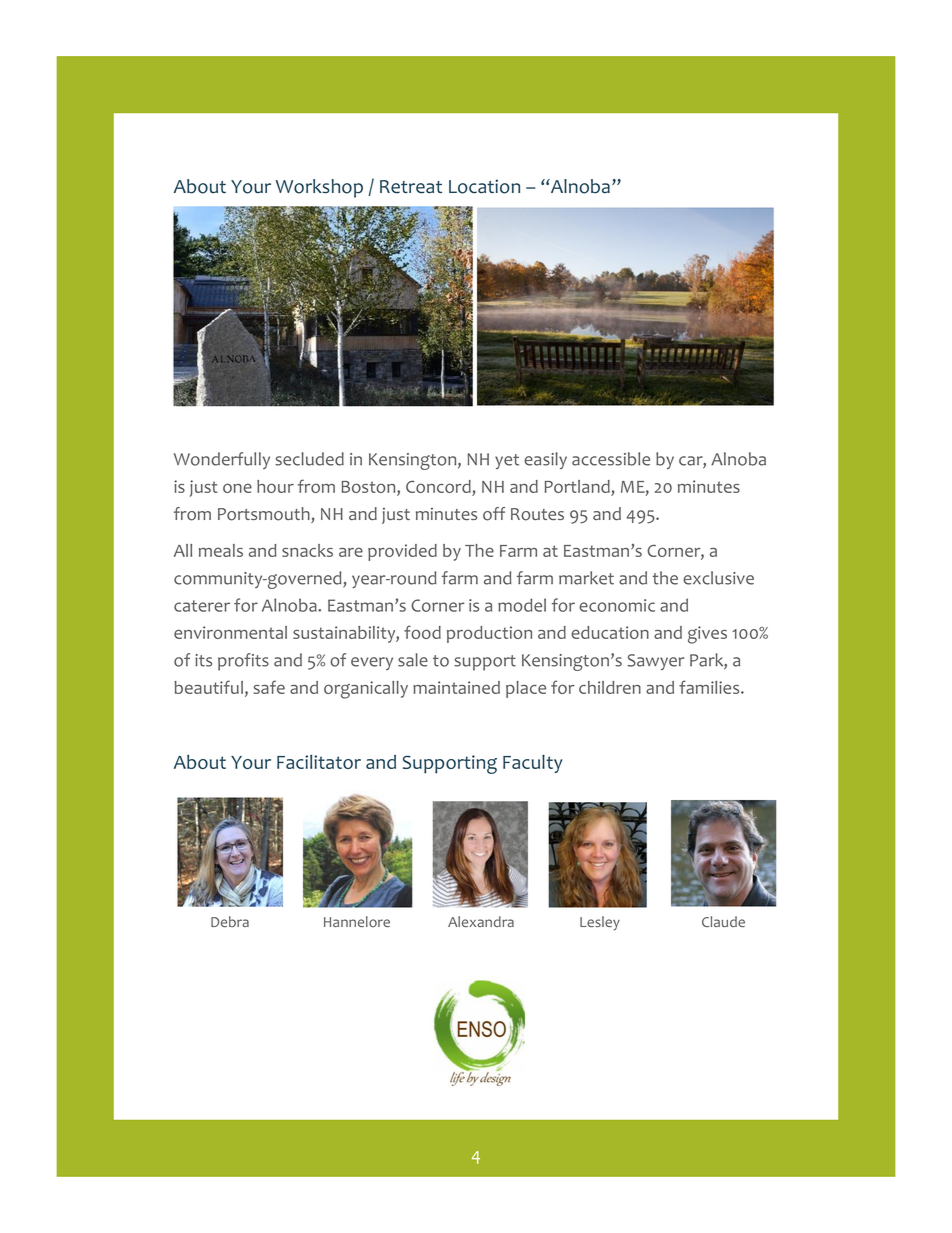  What do you see at coordinates (718, 578) in the document?
I see `exclusive` at bounding box center [718, 578].
